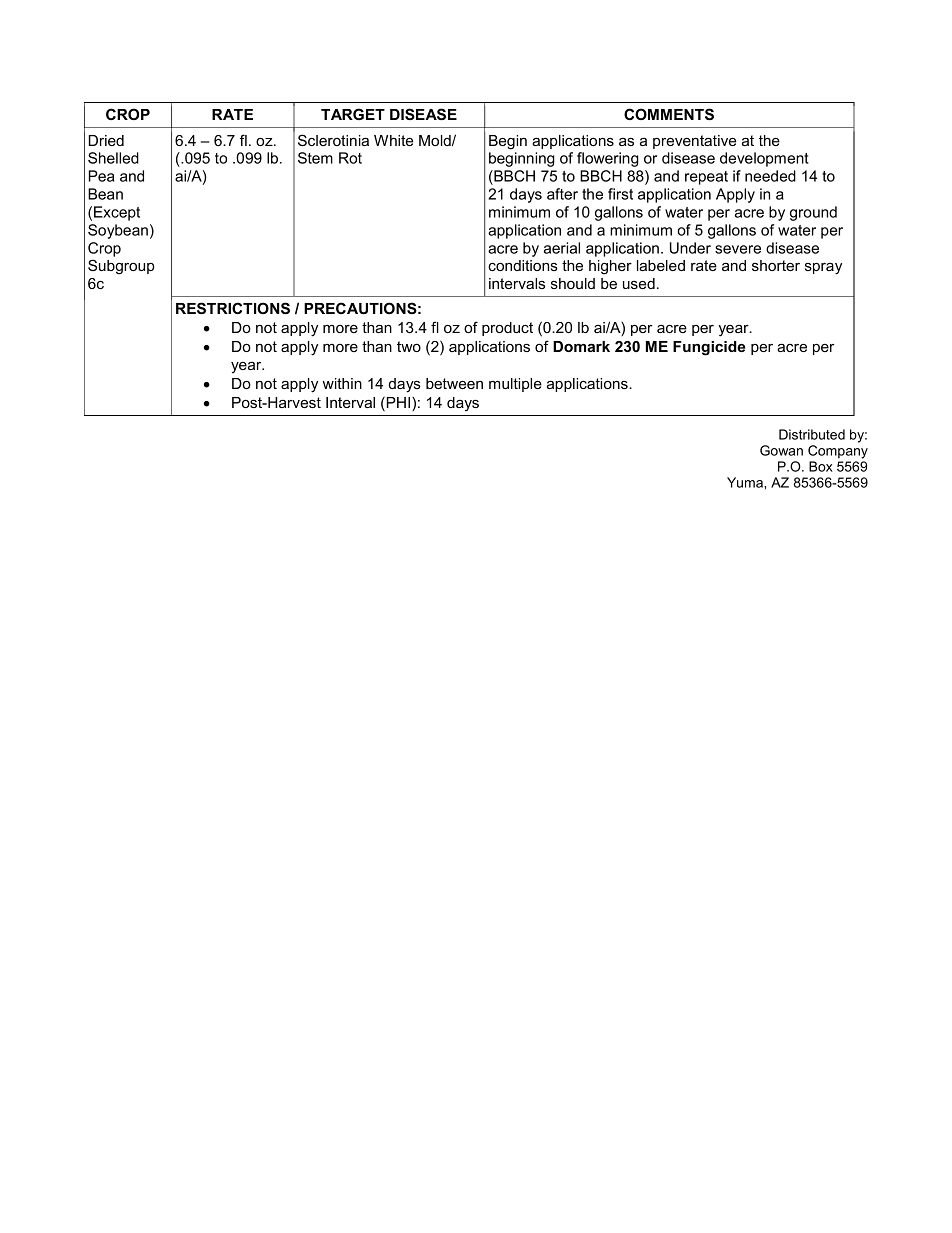  I want to click on between, so click(454, 383).
